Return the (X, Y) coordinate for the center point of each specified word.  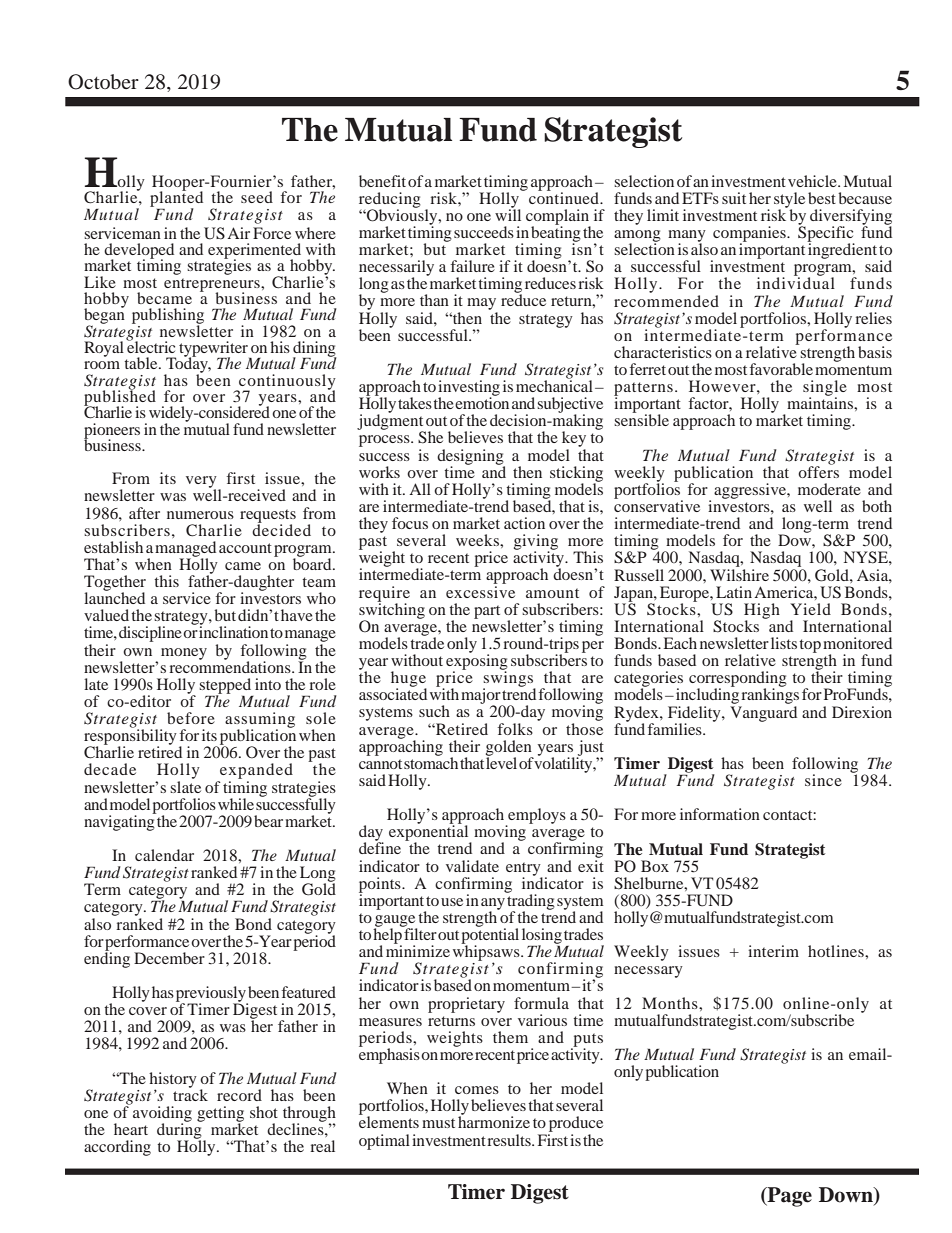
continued (565, 197)
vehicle (813, 181)
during (180, 1131)
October (103, 82)
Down (847, 1196)
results (510, 1140)
